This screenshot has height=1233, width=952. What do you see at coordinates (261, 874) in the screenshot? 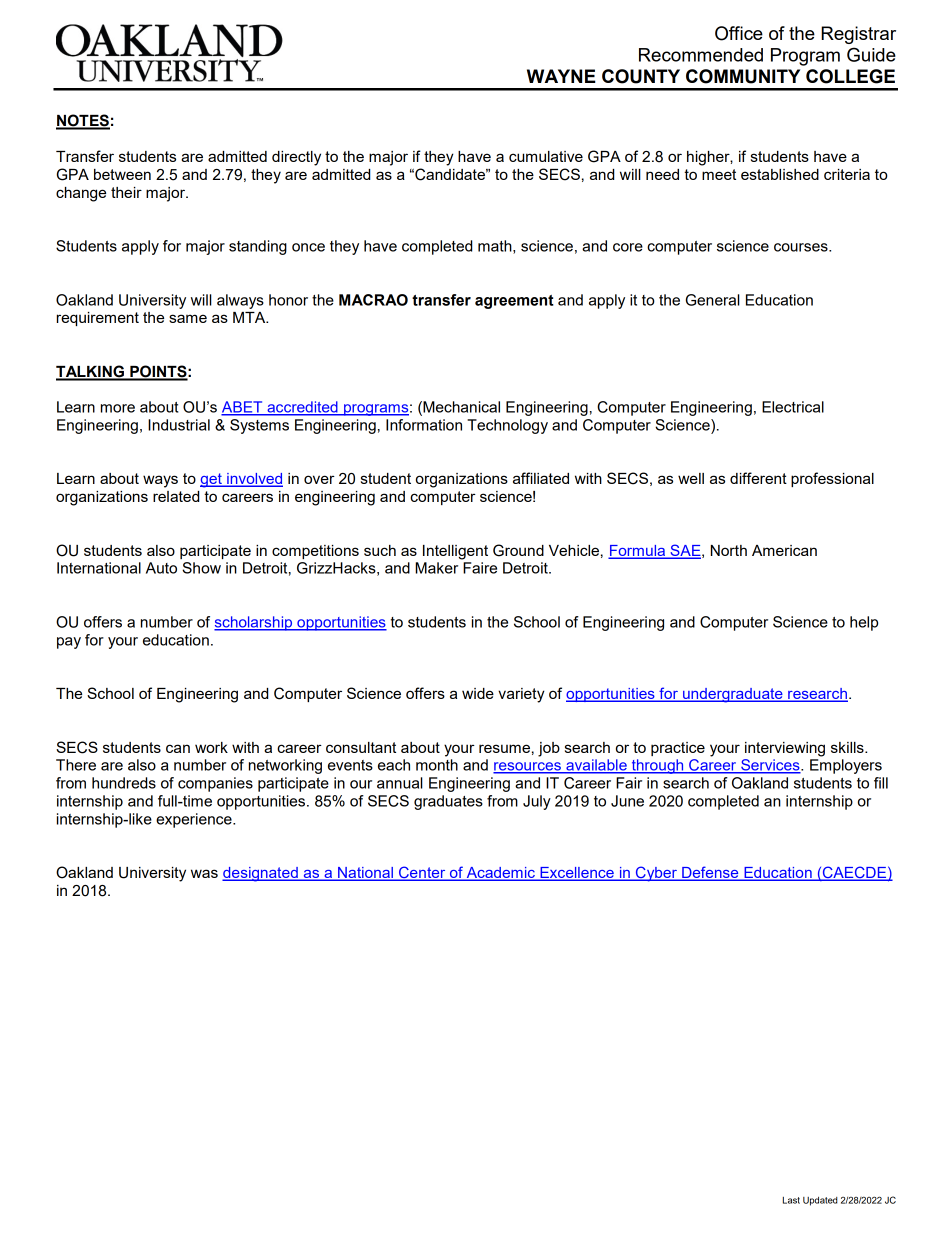
I see `designated` at bounding box center [261, 874].
